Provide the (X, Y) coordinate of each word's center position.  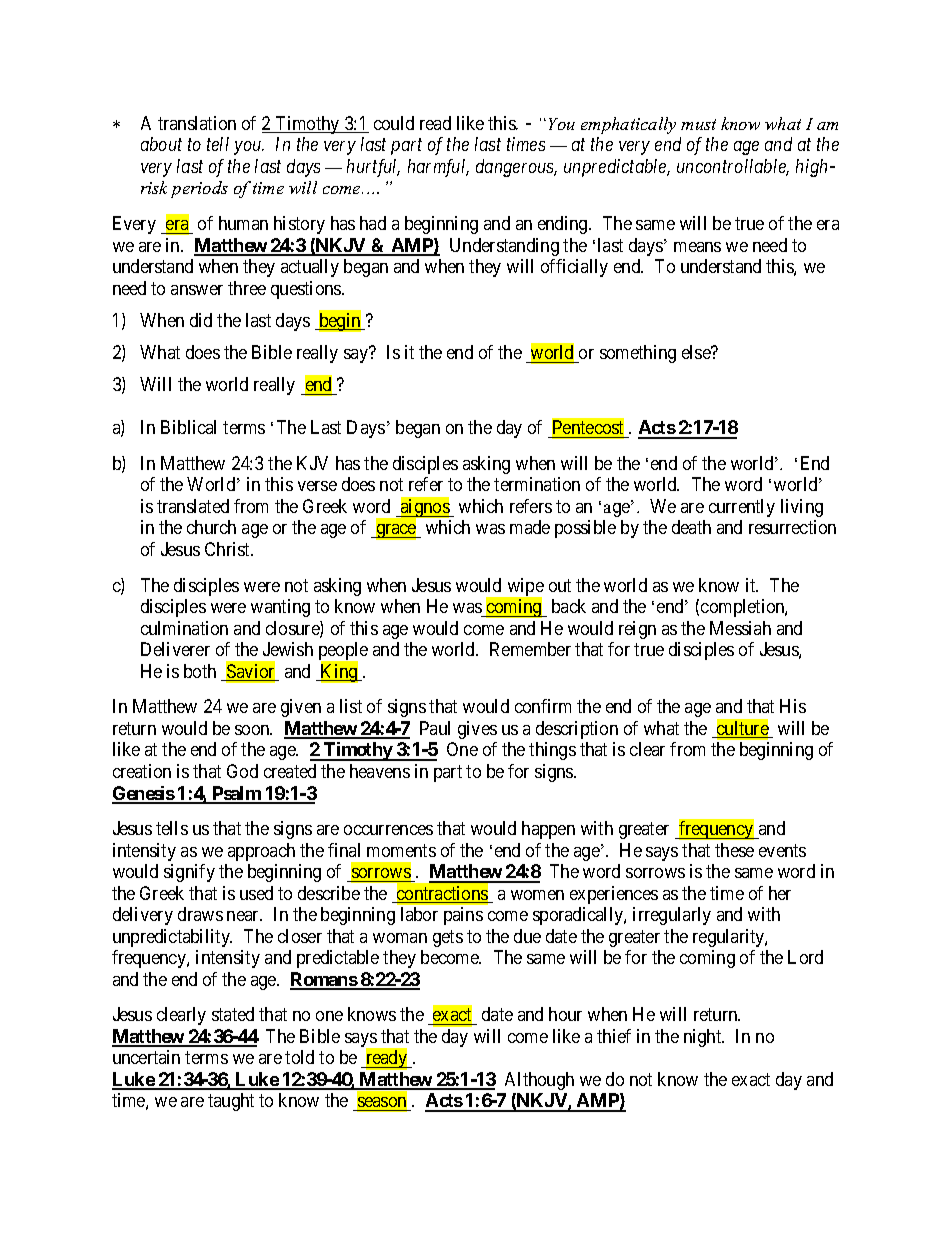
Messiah (740, 628)
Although (539, 1081)
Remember (530, 649)
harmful (438, 168)
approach (261, 852)
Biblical (188, 427)
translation (197, 123)
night (704, 1038)
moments (401, 850)
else (697, 352)
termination (537, 484)
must (698, 124)
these (734, 850)
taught (231, 1102)
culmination (184, 628)
